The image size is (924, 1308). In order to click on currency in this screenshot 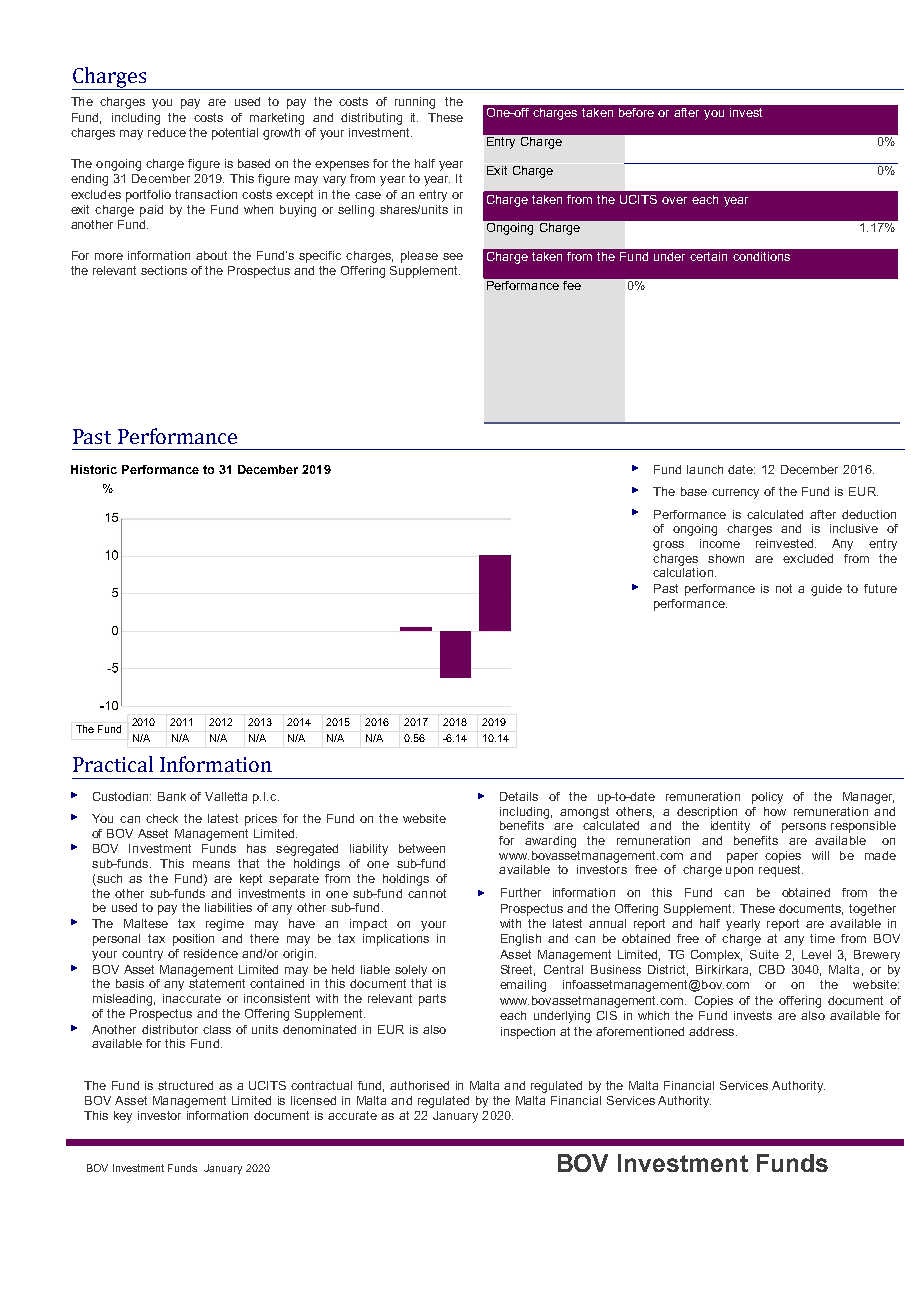, I will do `click(735, 494)`.
